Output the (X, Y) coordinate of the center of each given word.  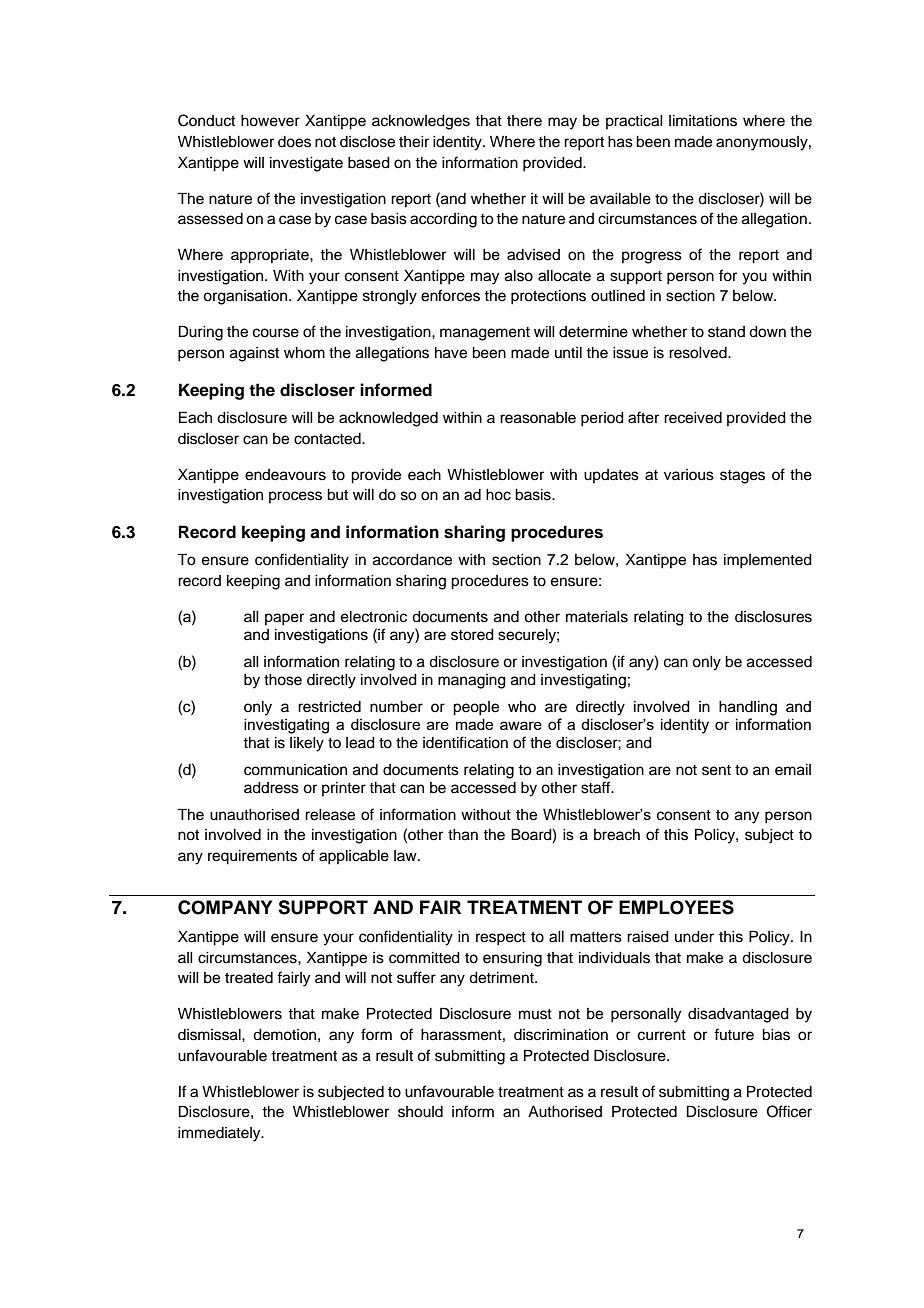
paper (284, 619)
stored (472, 635)
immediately (220, 1134)
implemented (768, 561)
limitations (703, 121)
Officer (789, 1111)
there (524, 121)
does (294, 142)
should (420, 1112)
